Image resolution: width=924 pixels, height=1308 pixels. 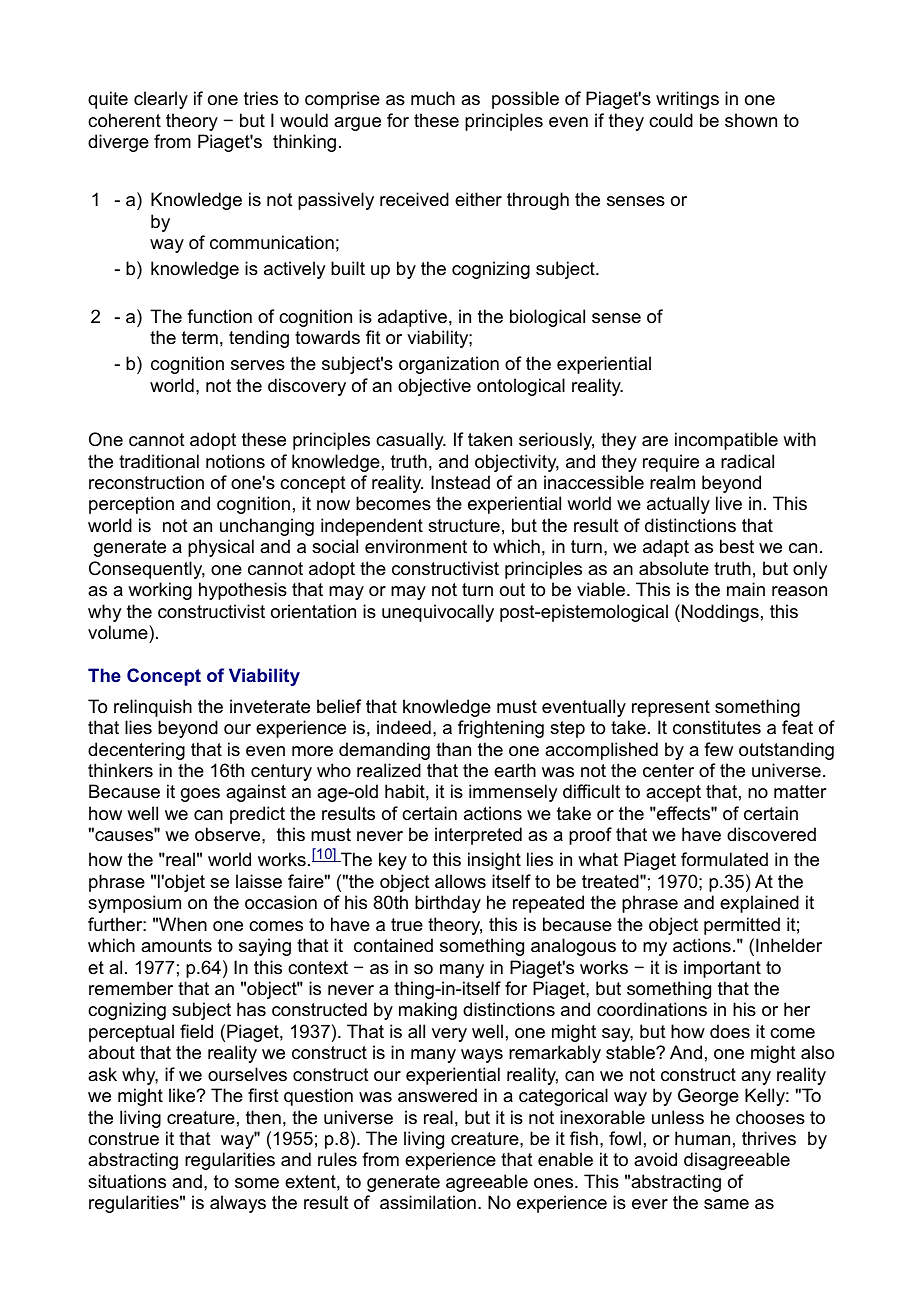 I want to click on much, so click(x=433, y=98).
